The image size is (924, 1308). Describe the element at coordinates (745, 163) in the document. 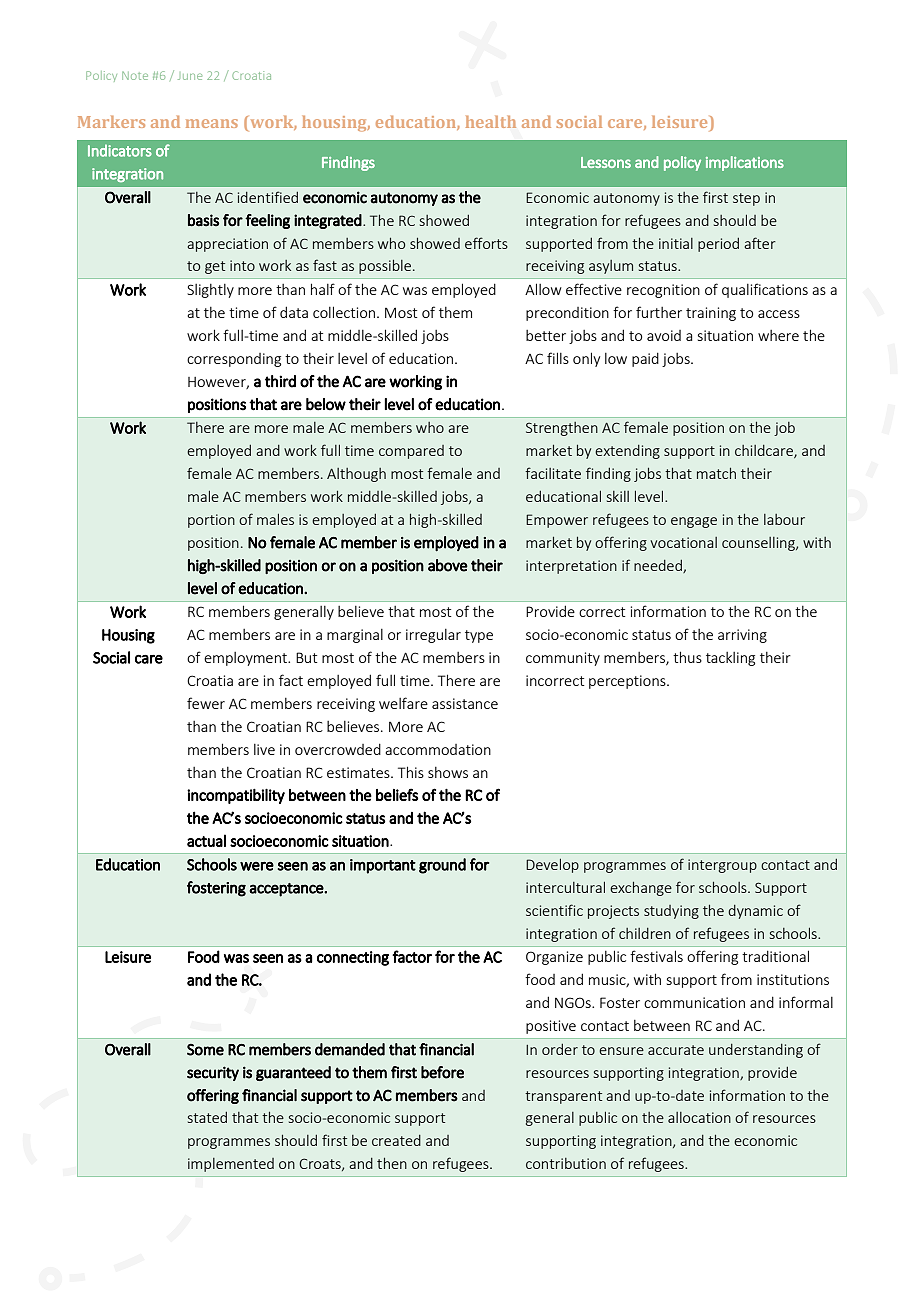

I see `implications` at that location.
